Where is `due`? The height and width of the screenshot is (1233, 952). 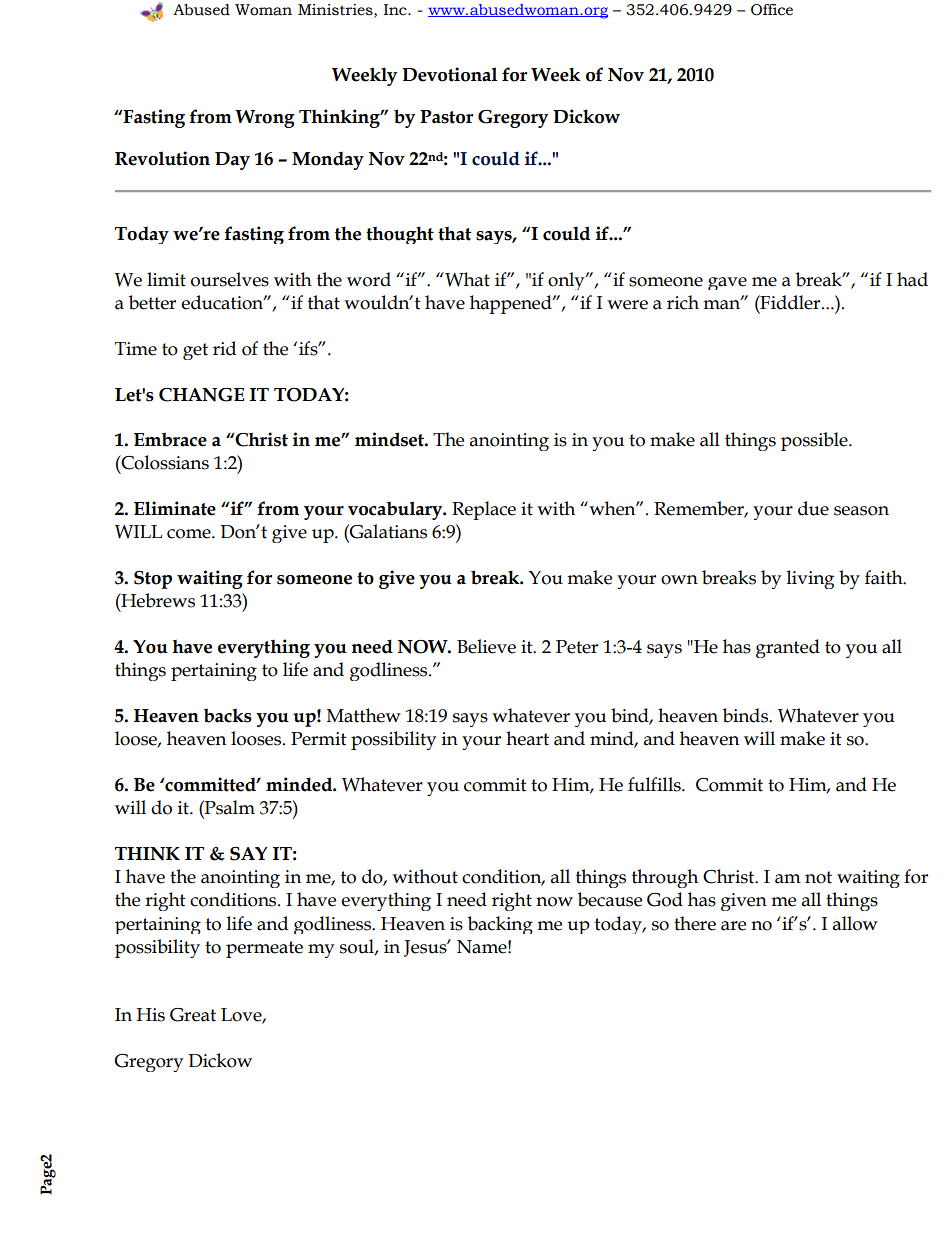
due is located at coordinates (813, 508).
